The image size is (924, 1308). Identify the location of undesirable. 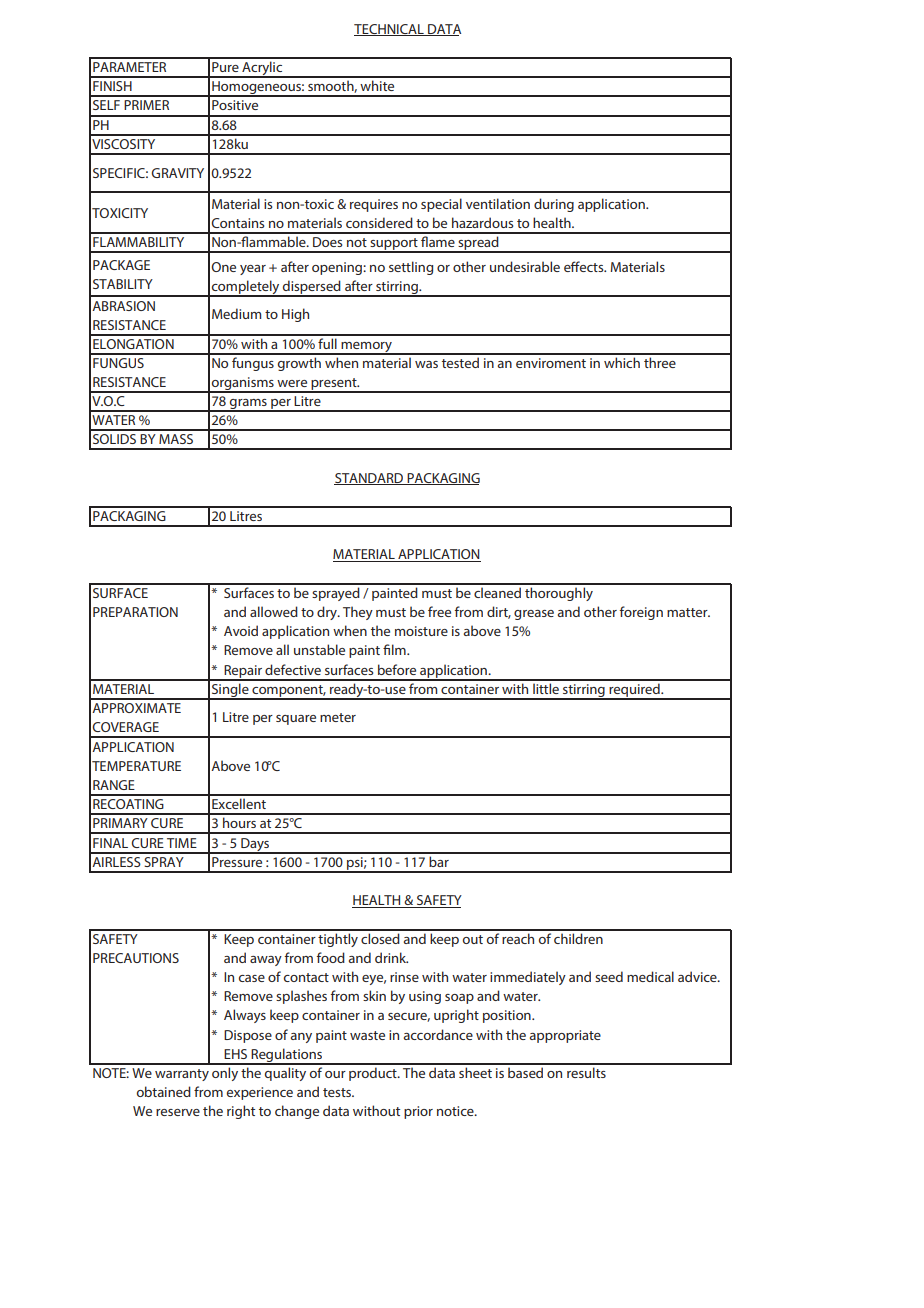
(525, 266).
